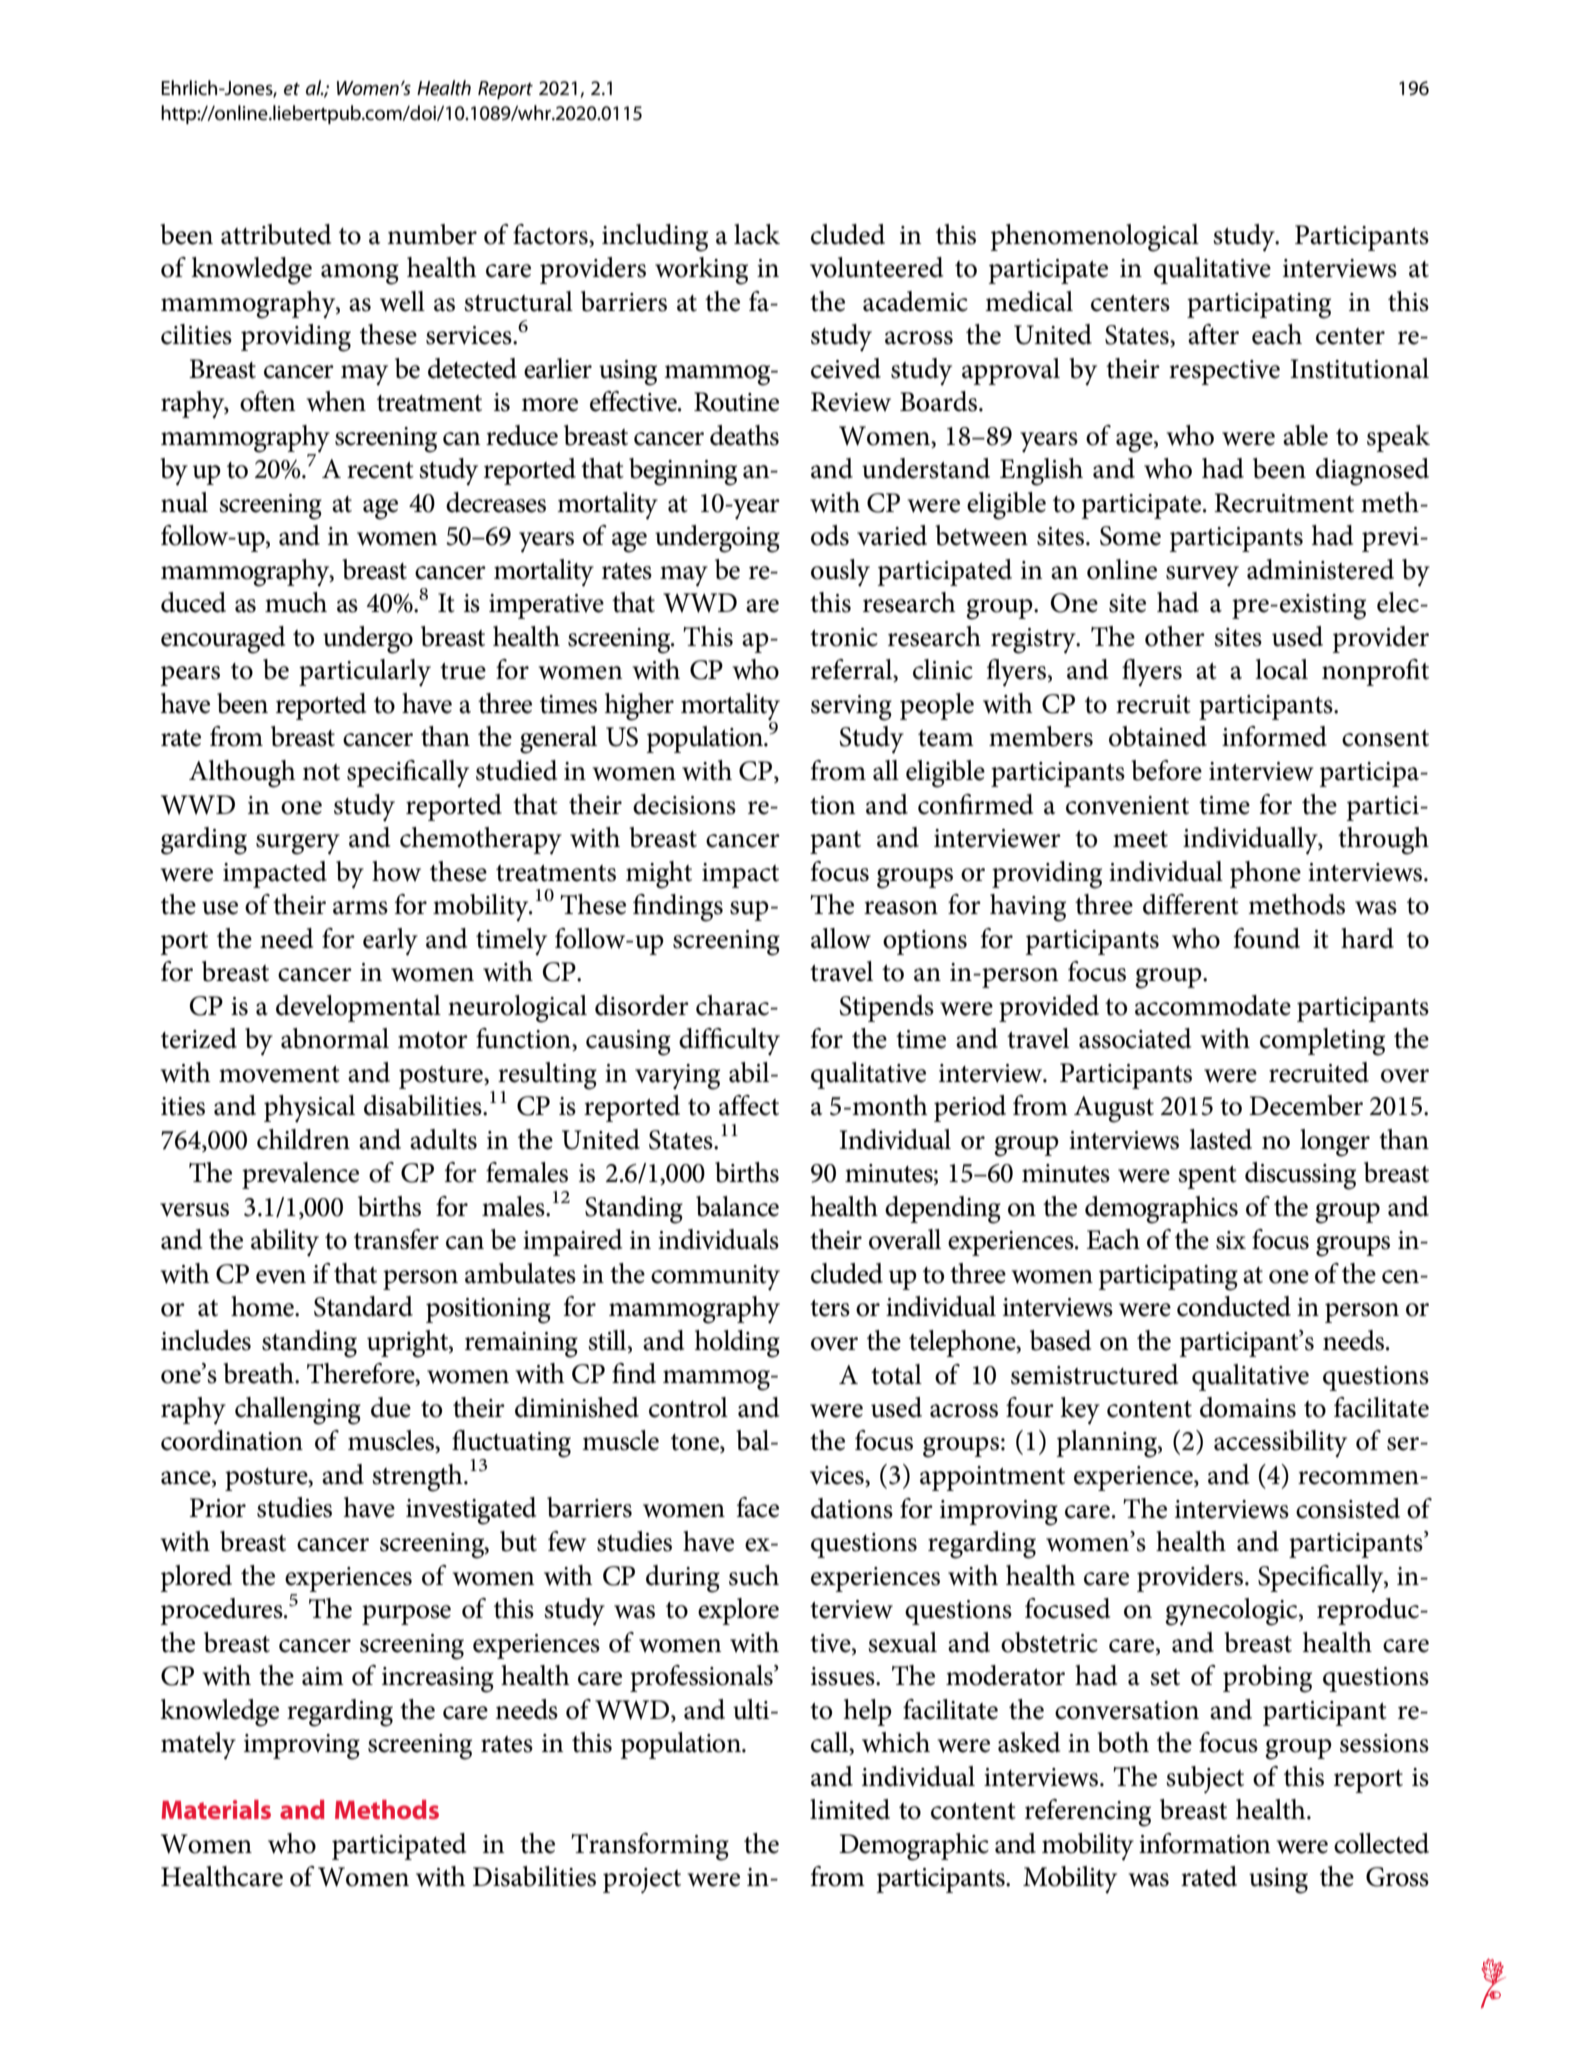 The height and width of the document is (2050, 1584). Describe the element at coordinates (1213, 334) in the document. I see `after` at that location.
